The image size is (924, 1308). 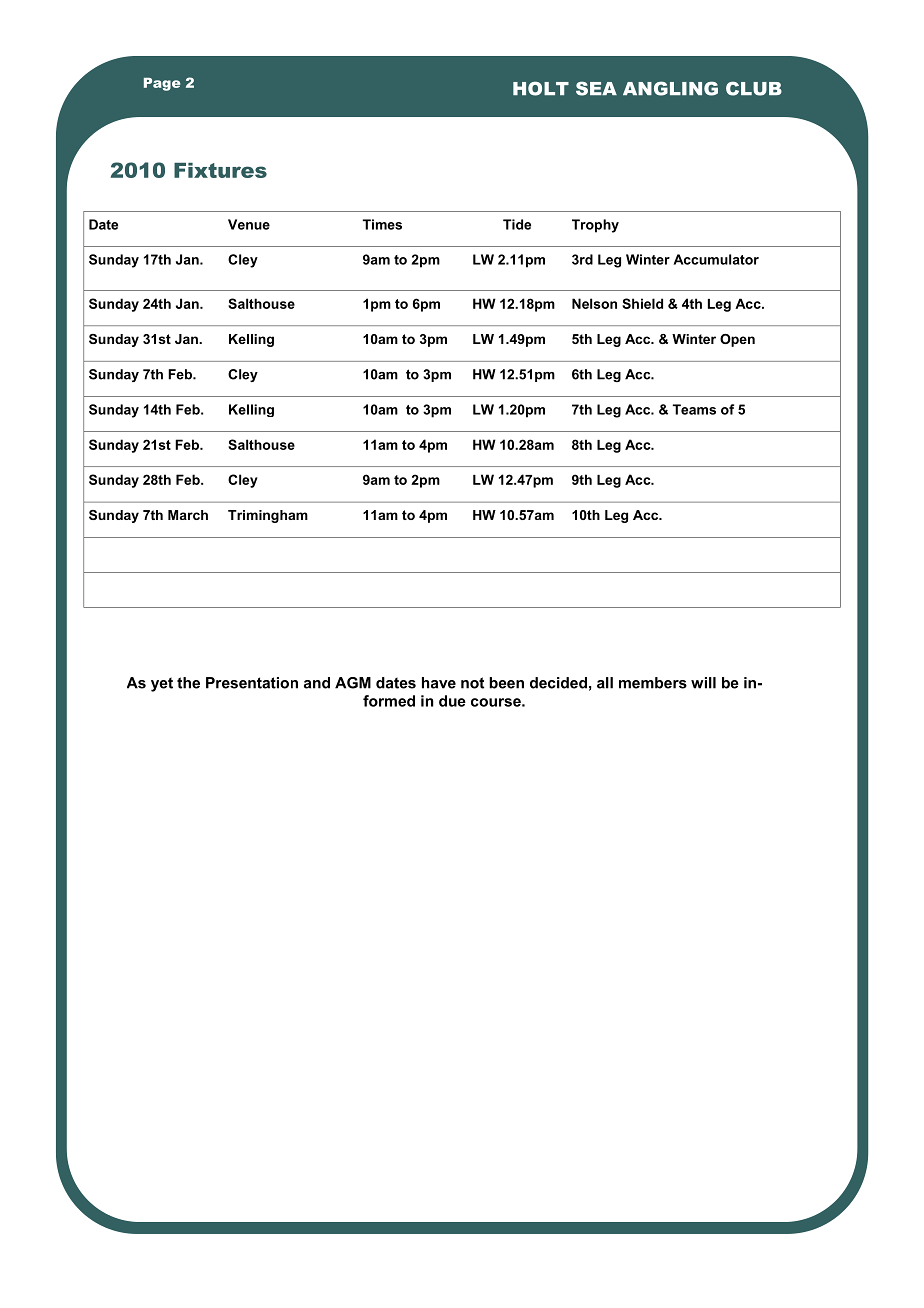 I want to click on Page, so click(x=162, y=84).
